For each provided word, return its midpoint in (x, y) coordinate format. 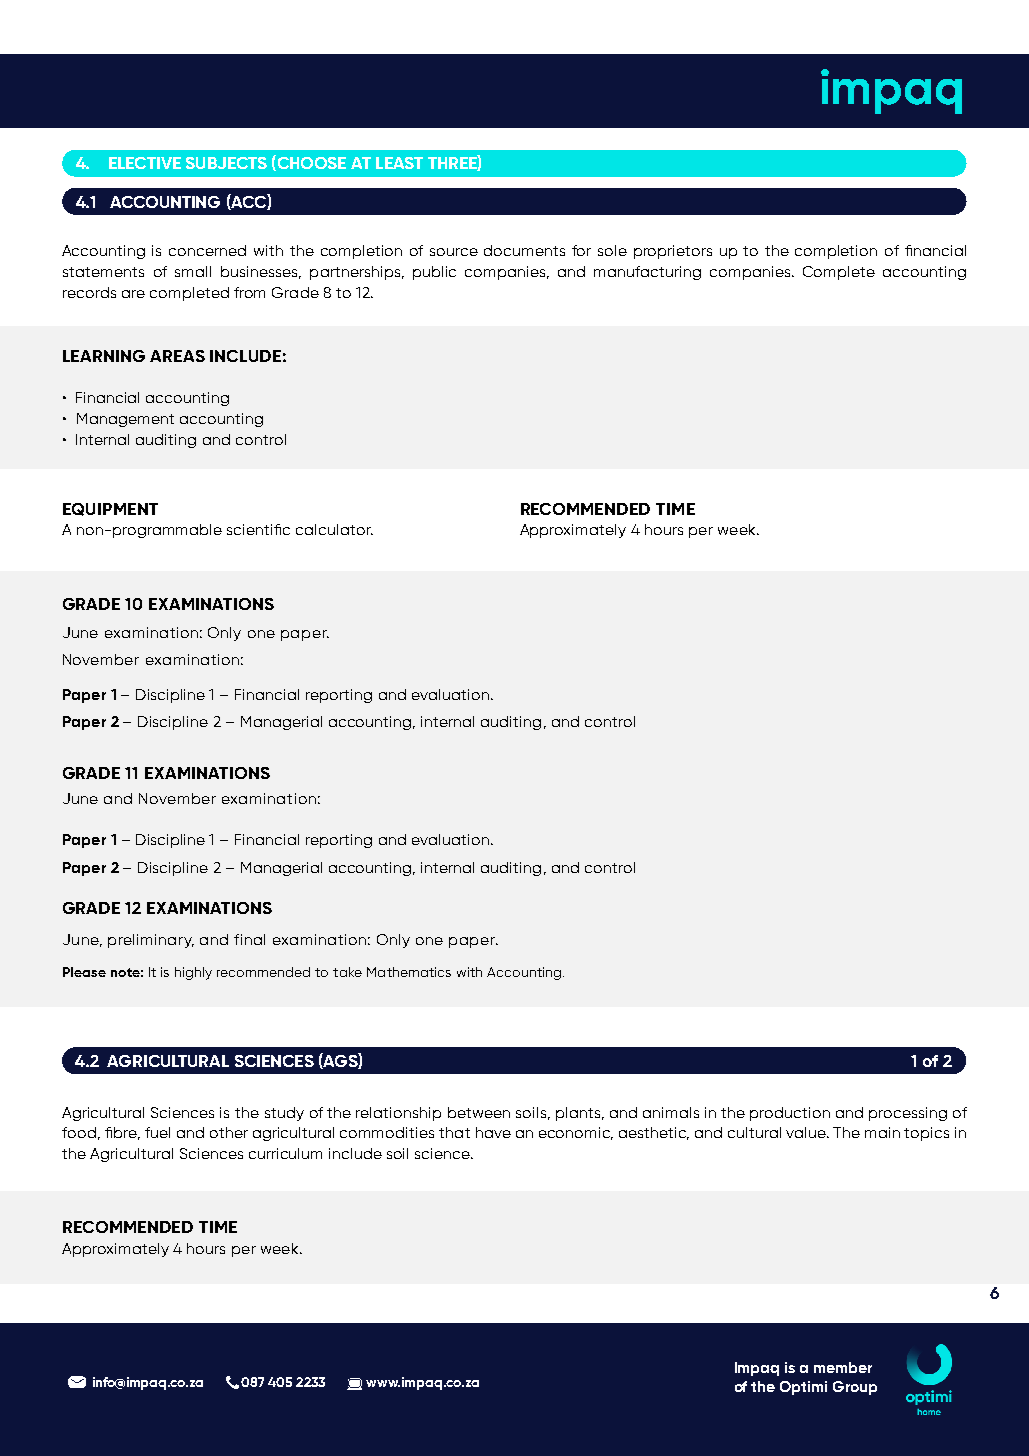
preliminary (151, 941)
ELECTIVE (145, 163)
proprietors (673, 252)
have (493, 1132)
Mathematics (409, 972)
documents (524, 250)
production (790, 1114)
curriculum (285, 1153)
